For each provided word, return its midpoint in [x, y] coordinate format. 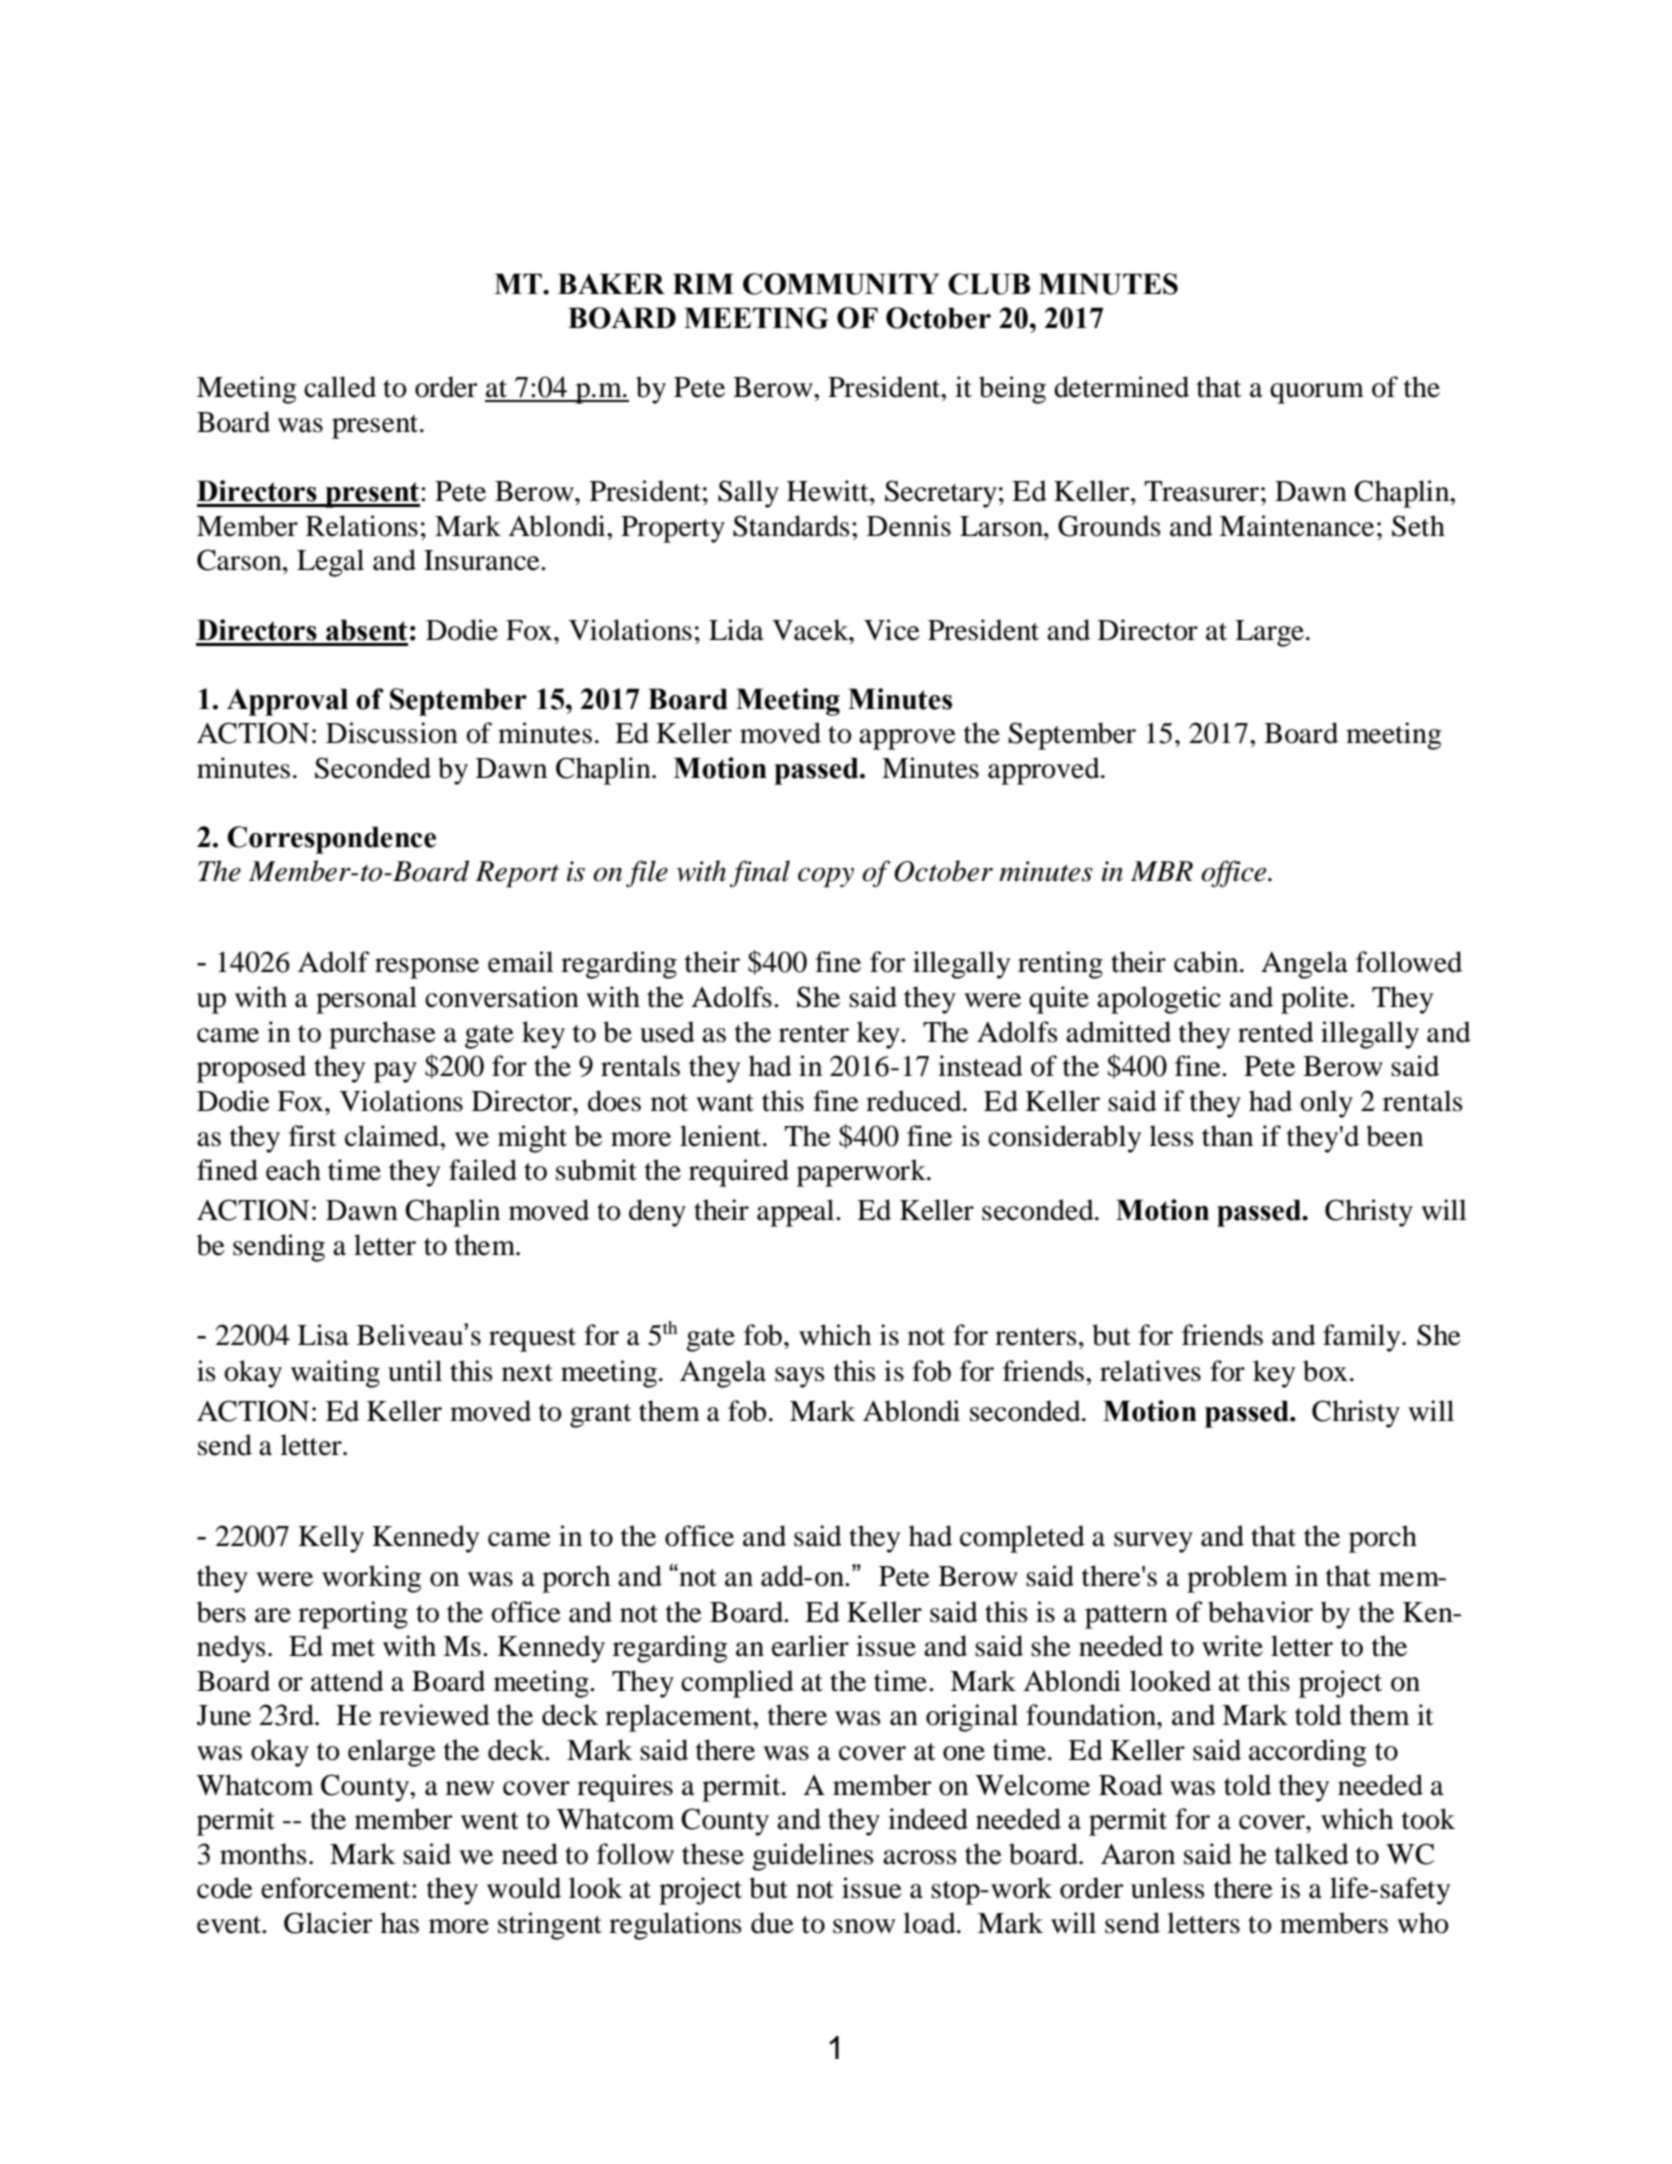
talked [1312, 1854]
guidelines [813, 1857]
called [340, 387]
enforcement [337, 1888]
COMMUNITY [841, 284]
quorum [1317, 393]
